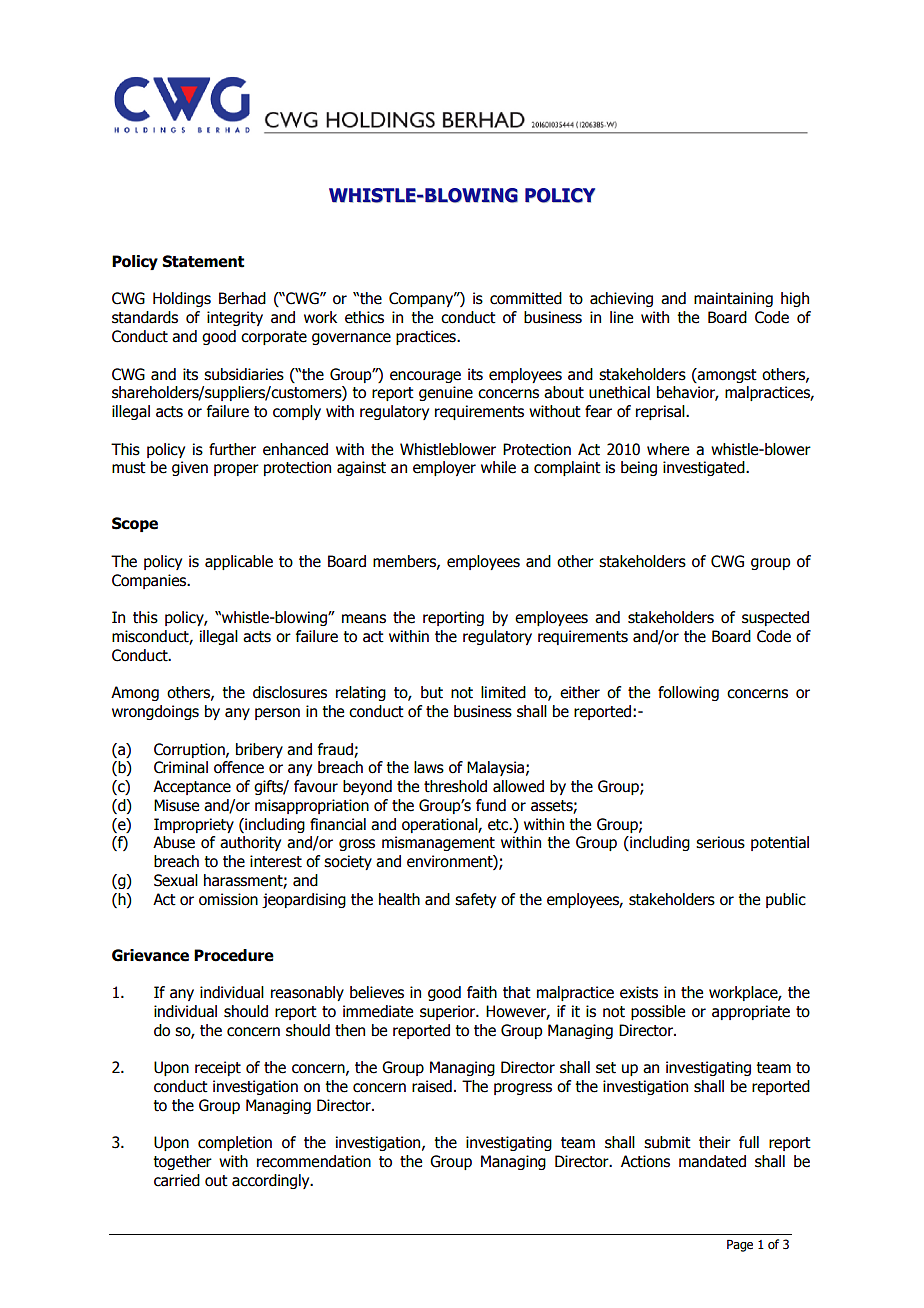 The image size is (924, 1308). I want to click on carried, so click(177, 1180).
